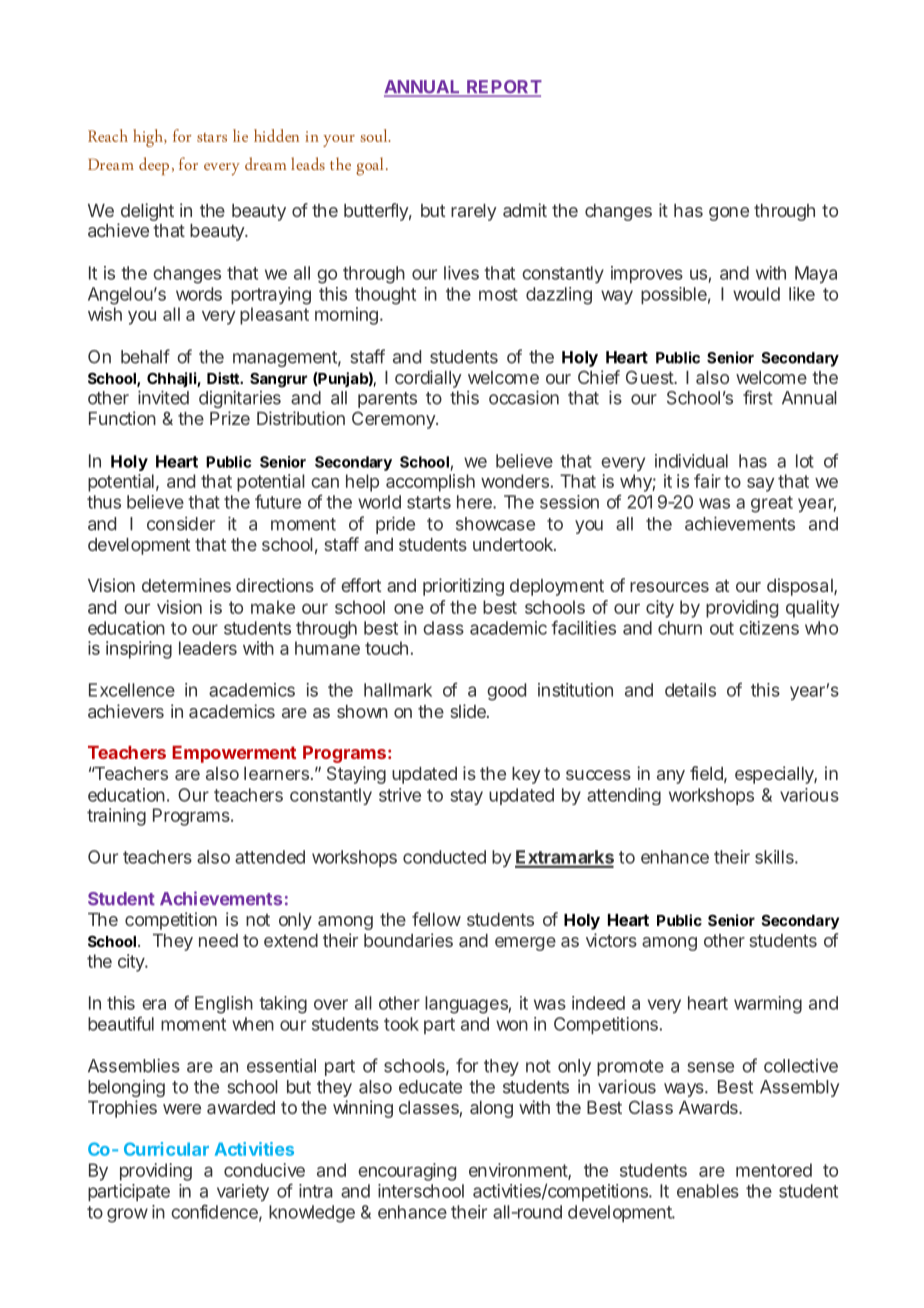  What do you see at coordinates (243, 1192) in the image?
I see `variety` at bounding box center [243, 1192].
